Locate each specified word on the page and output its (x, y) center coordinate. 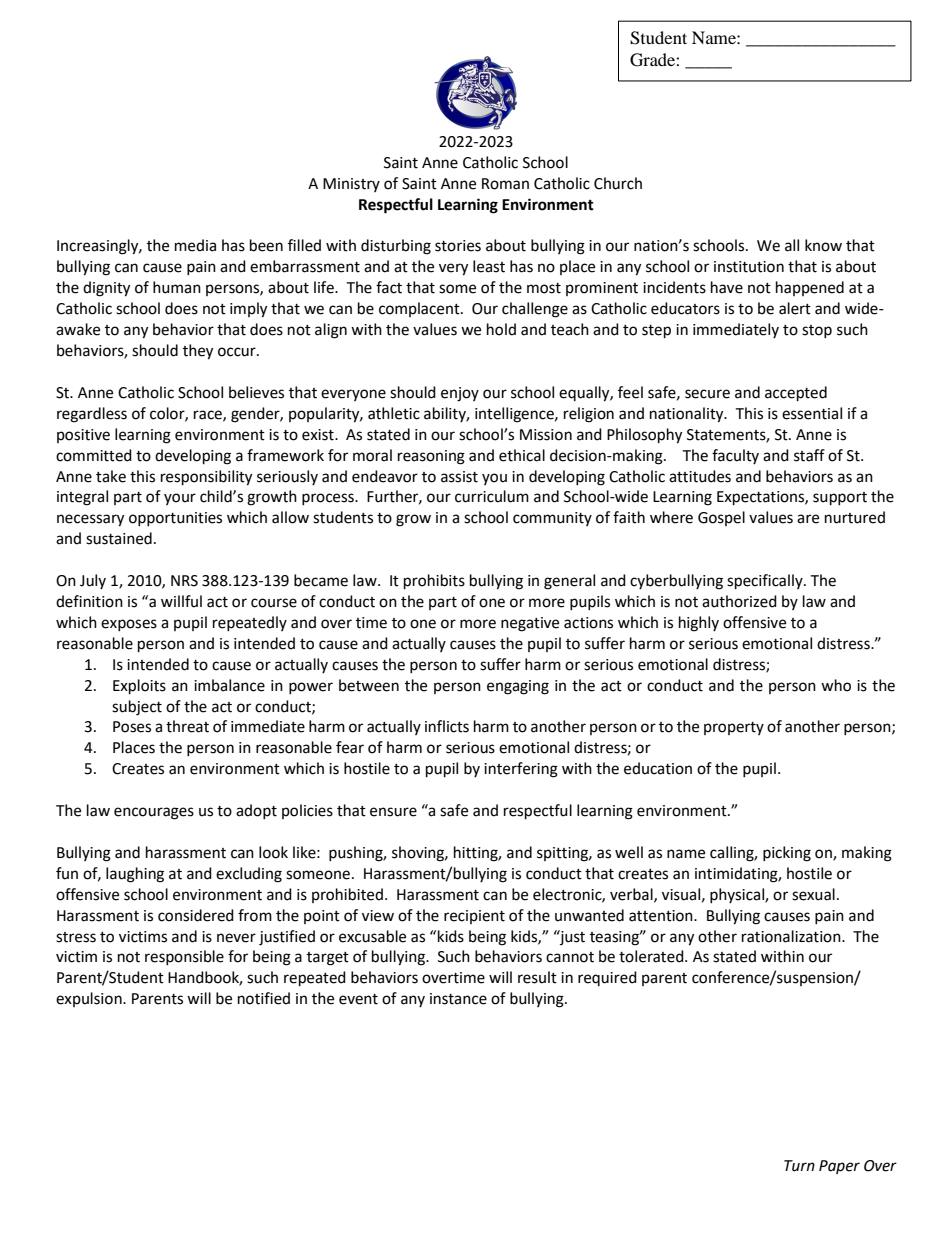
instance (458, 999)
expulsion (90, 999)
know (823, 245)
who (836, 685)
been (266, 245)
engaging (518, 687)
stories (458, 246)
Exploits (139, 687)
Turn (799, 1166)
